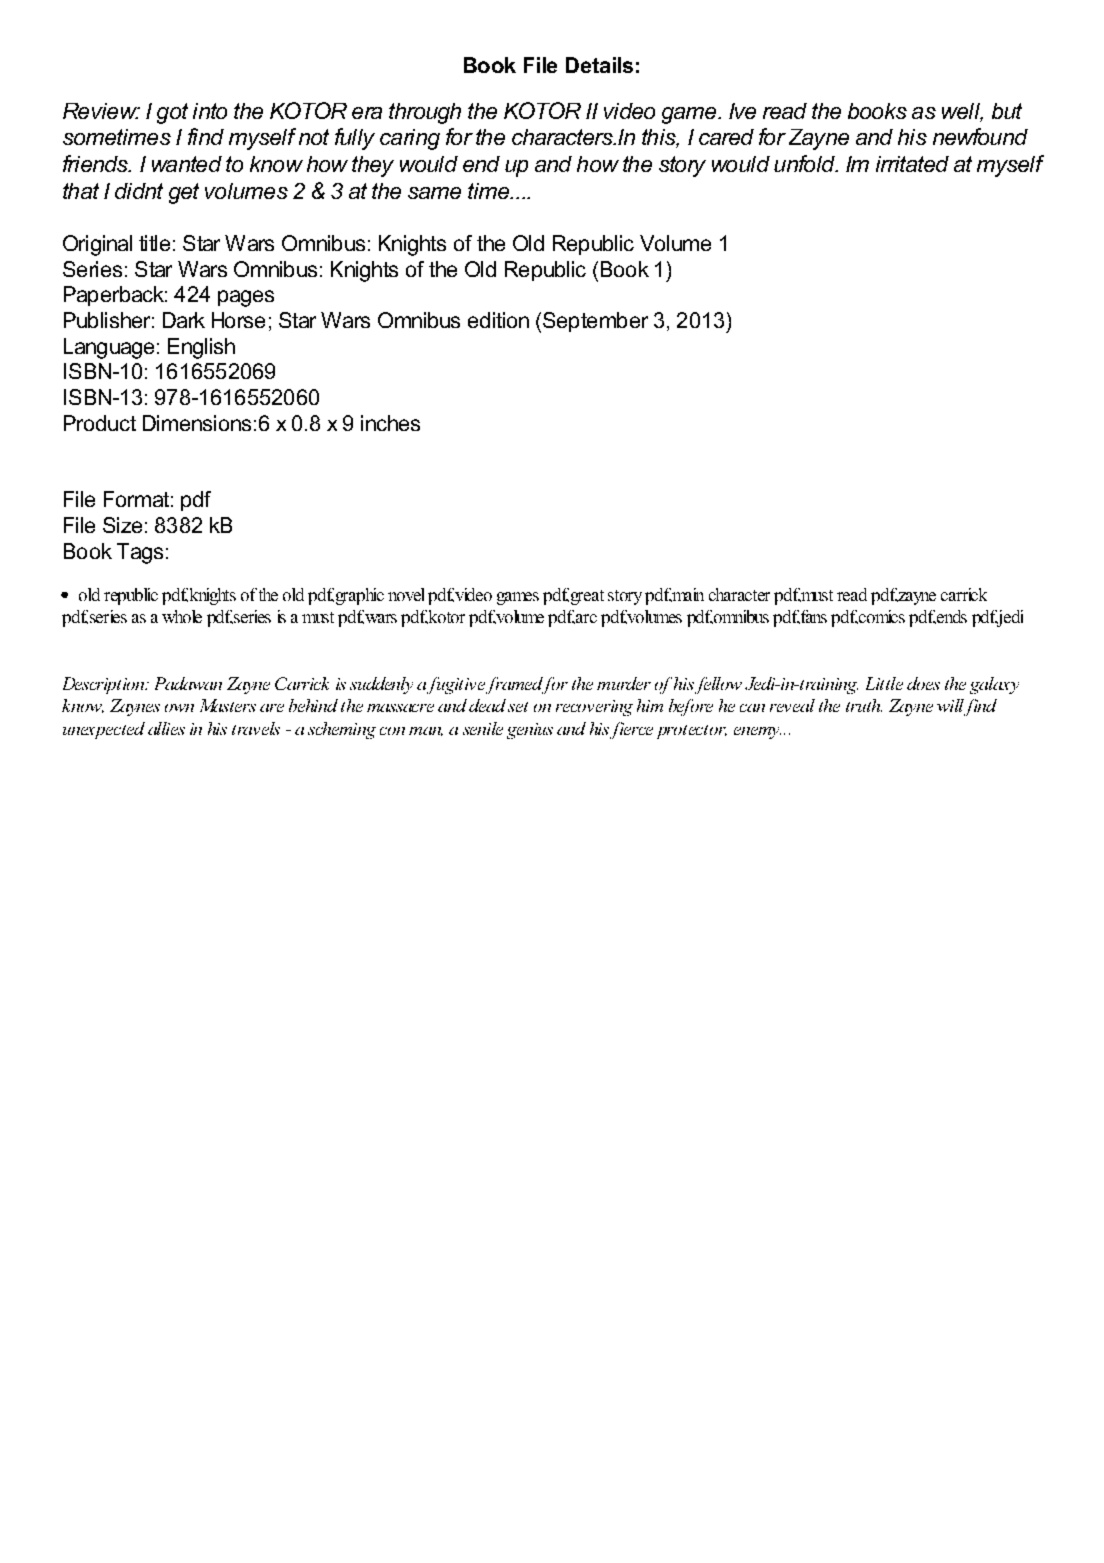  I want to click on but, so click(1007, 111).
